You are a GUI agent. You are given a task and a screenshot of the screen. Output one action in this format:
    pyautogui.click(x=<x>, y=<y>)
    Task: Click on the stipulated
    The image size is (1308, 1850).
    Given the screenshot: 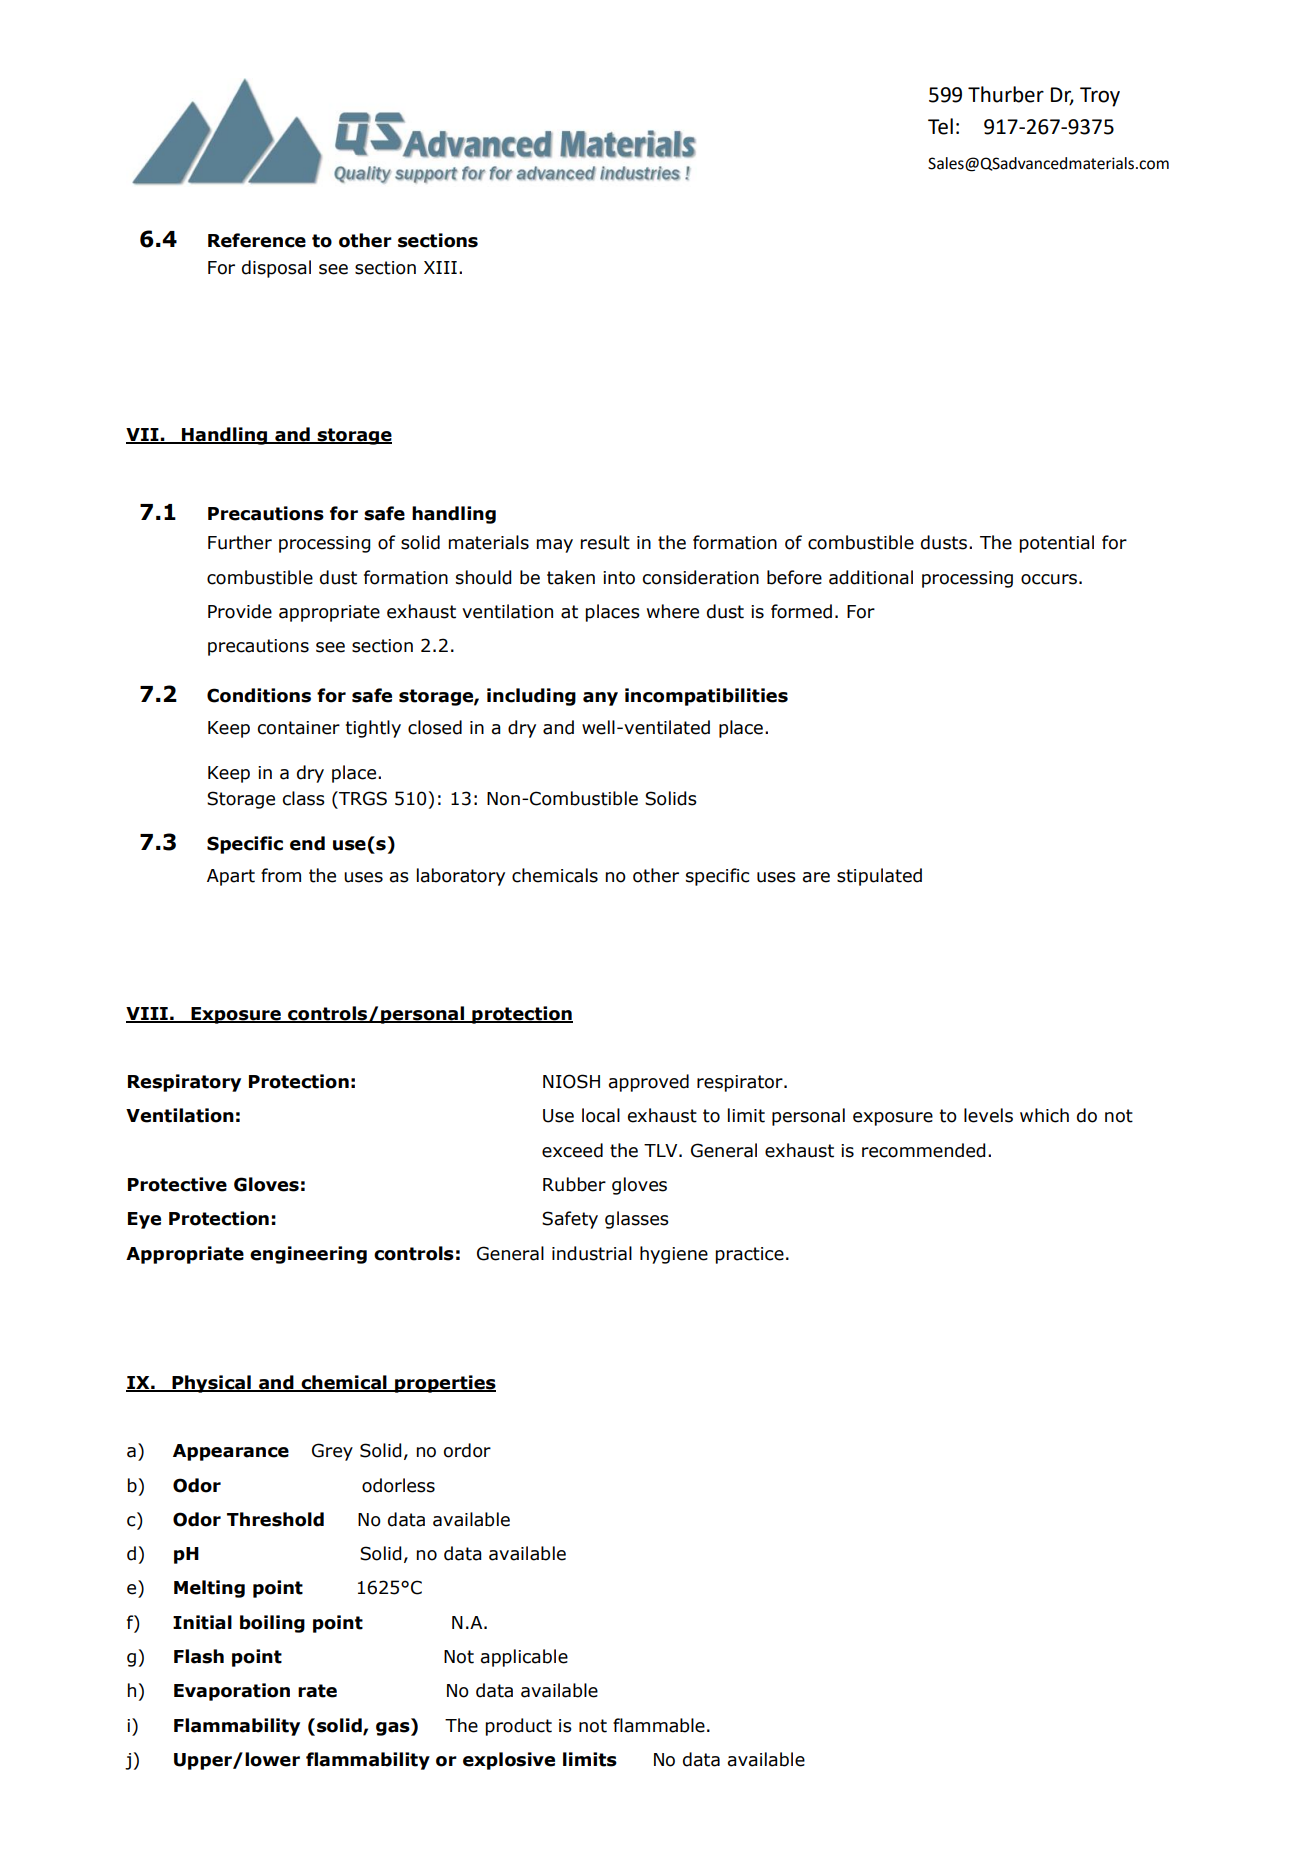 What is the action you would take?
    pyautogui.click(x=879, y=877)
